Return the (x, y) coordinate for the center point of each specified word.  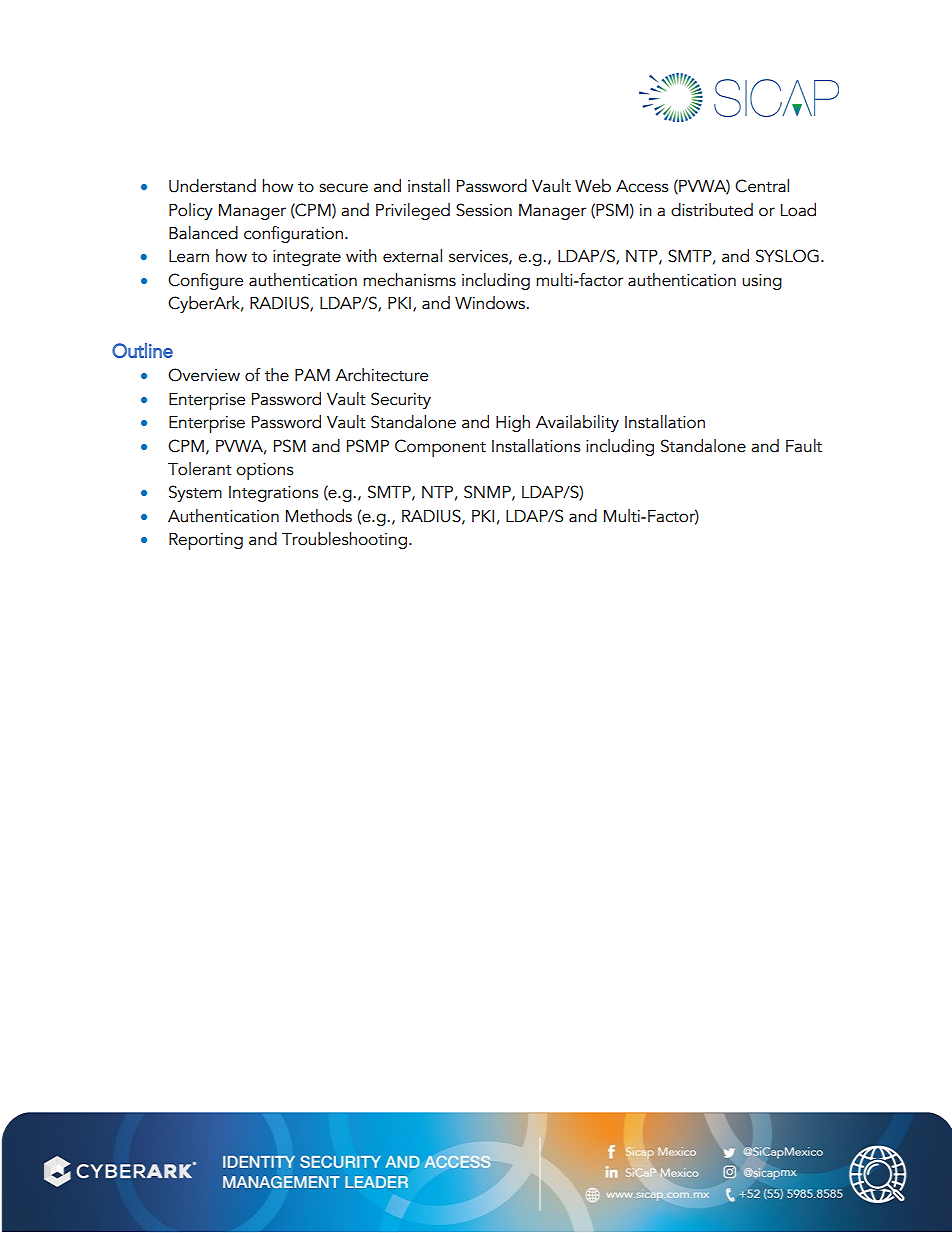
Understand (212, 186)
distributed (712, 210)
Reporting (206, 541)
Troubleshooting (344, 540)
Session (484, 210)
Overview (204, 375)
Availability (577, 423)
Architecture (381, 375)
